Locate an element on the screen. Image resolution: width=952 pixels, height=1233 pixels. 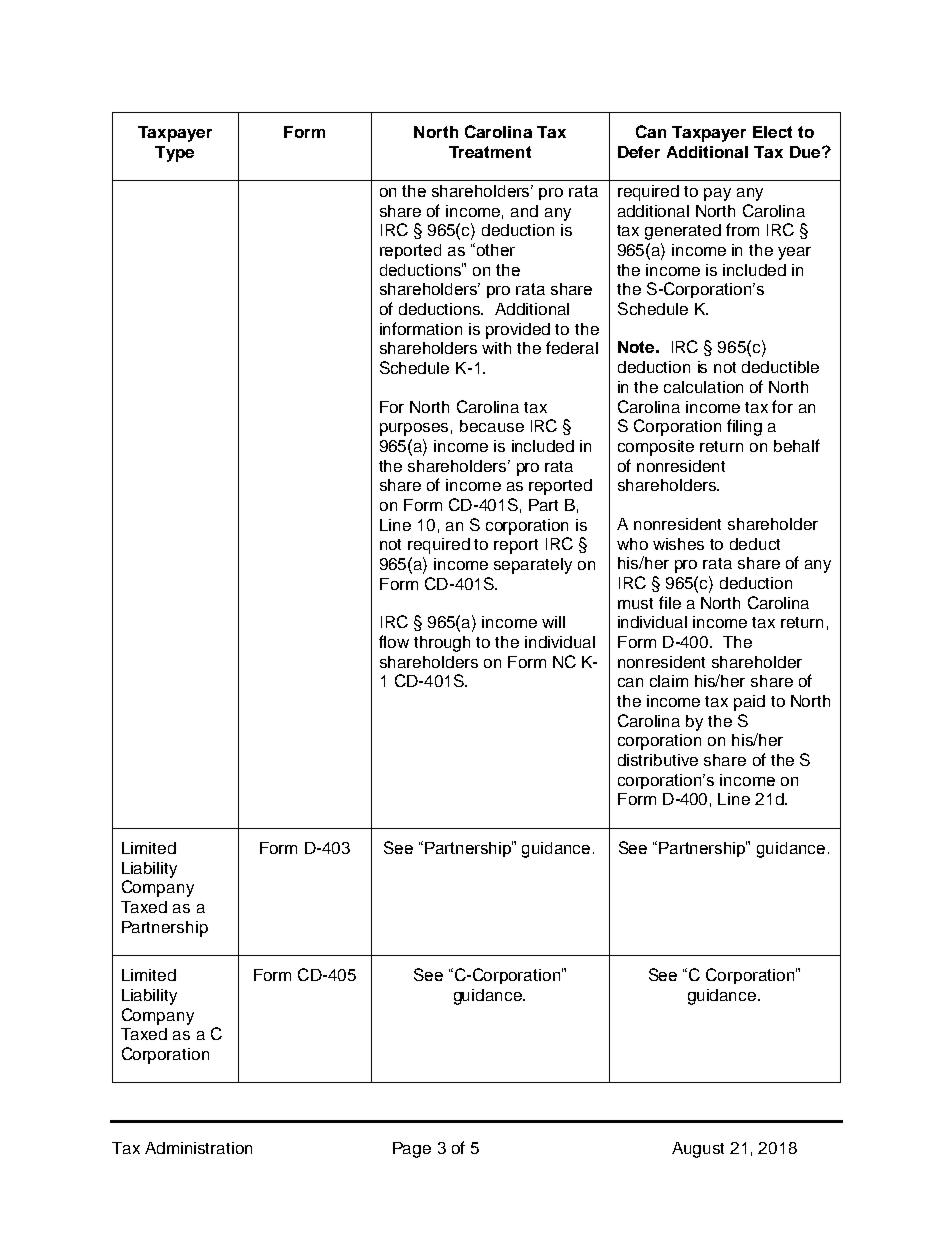
wishes is located at coordinates (678, 544).
